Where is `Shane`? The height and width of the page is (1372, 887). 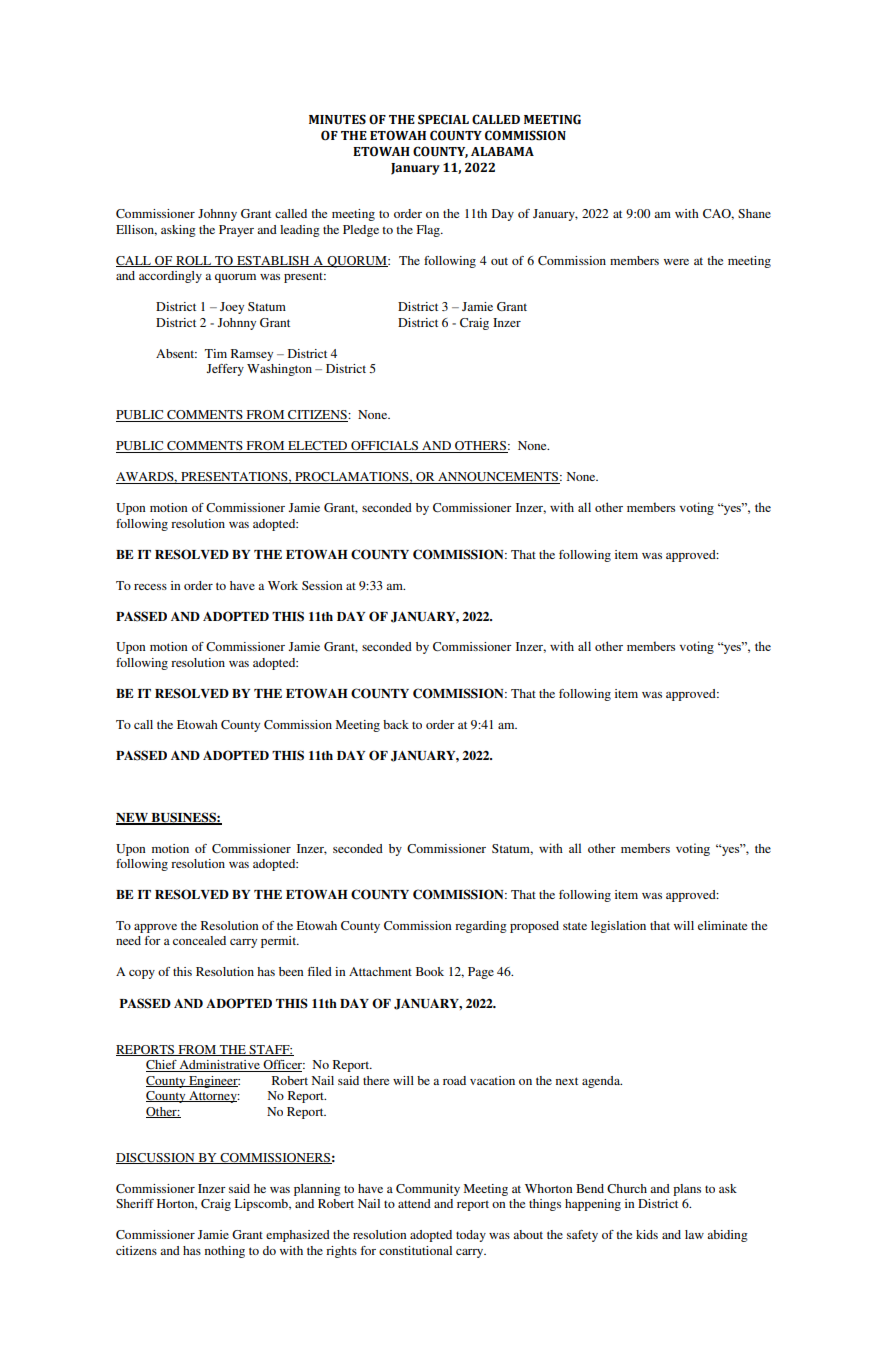 Shane is located at coordinates (754, 213).
